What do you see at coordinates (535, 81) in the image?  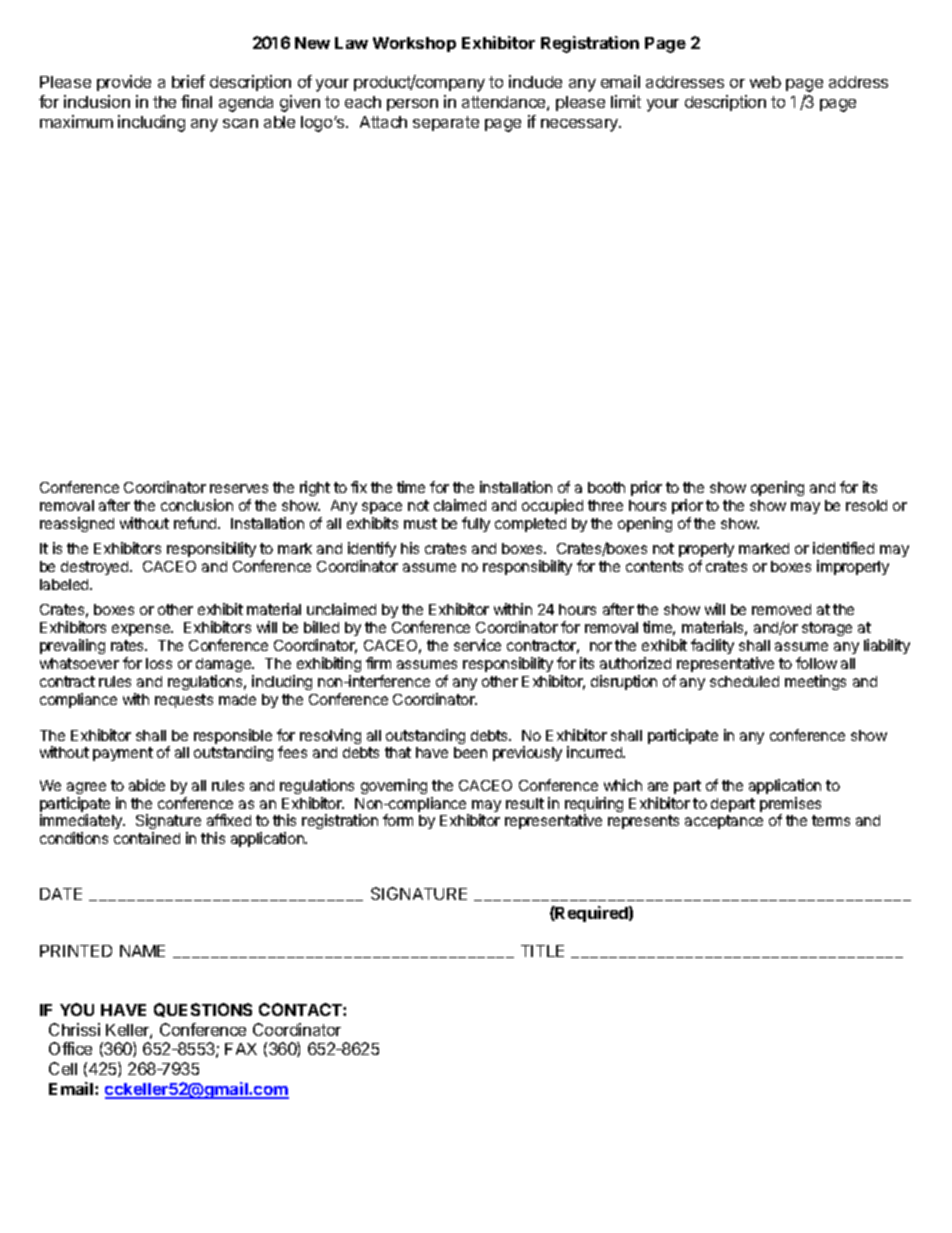 I see `include` at bounding box center [535, 81].
